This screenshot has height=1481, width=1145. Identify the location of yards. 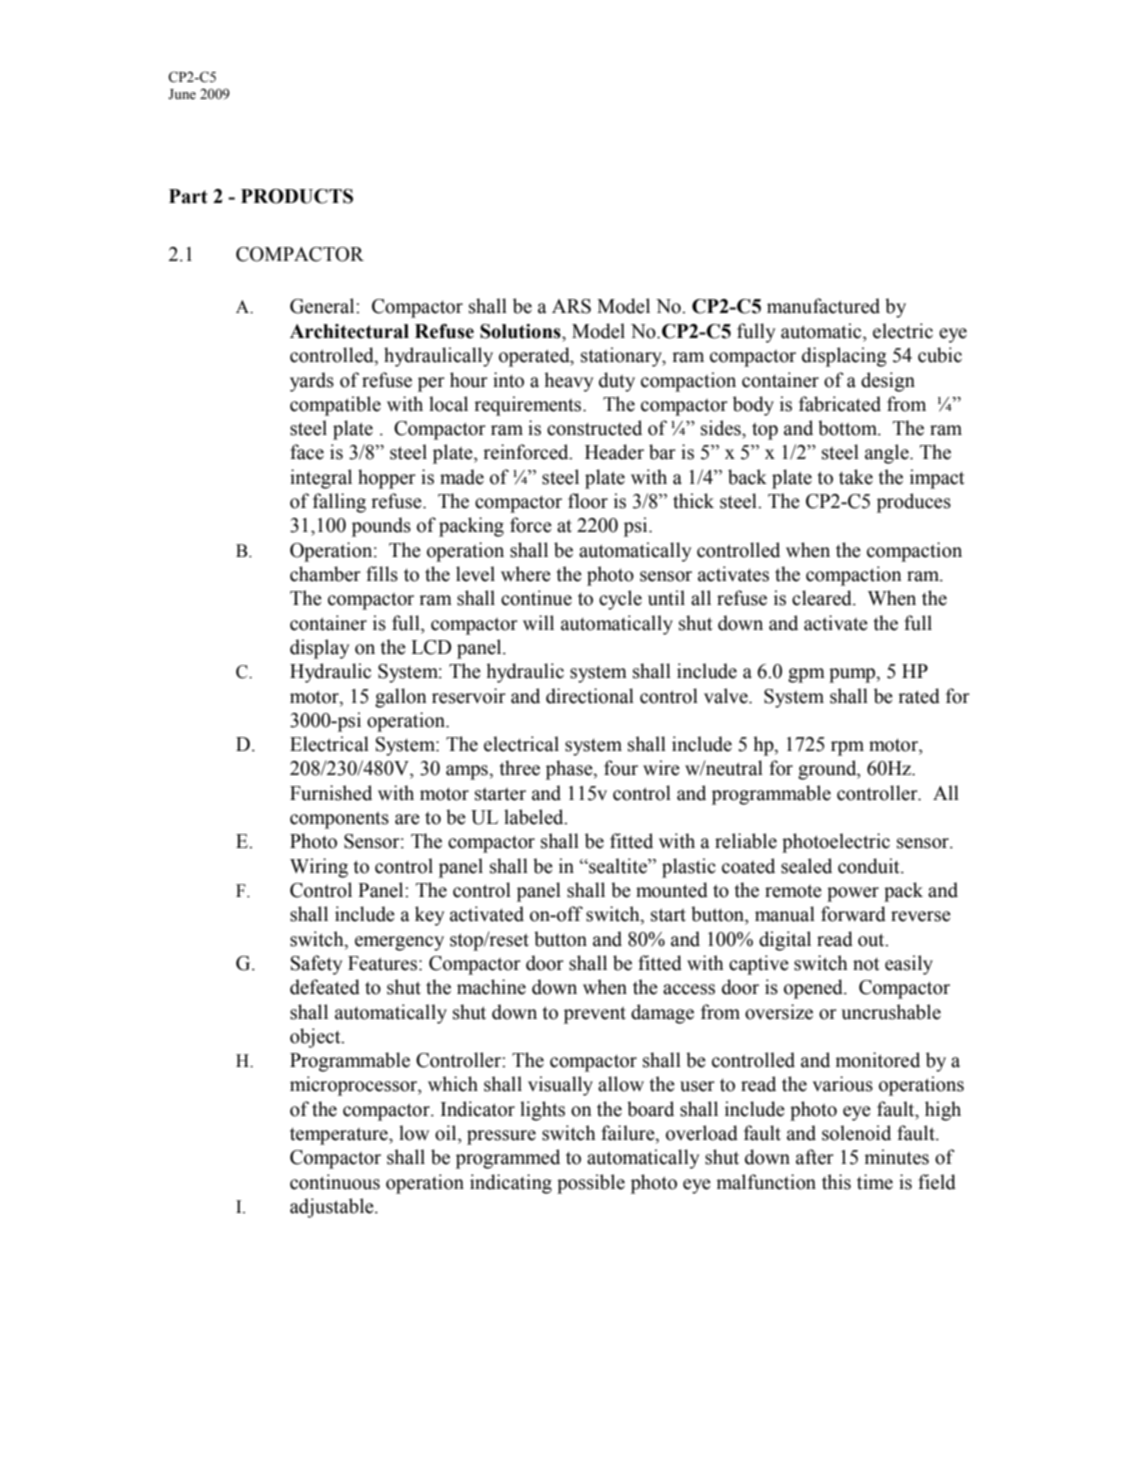
(312, 382).
